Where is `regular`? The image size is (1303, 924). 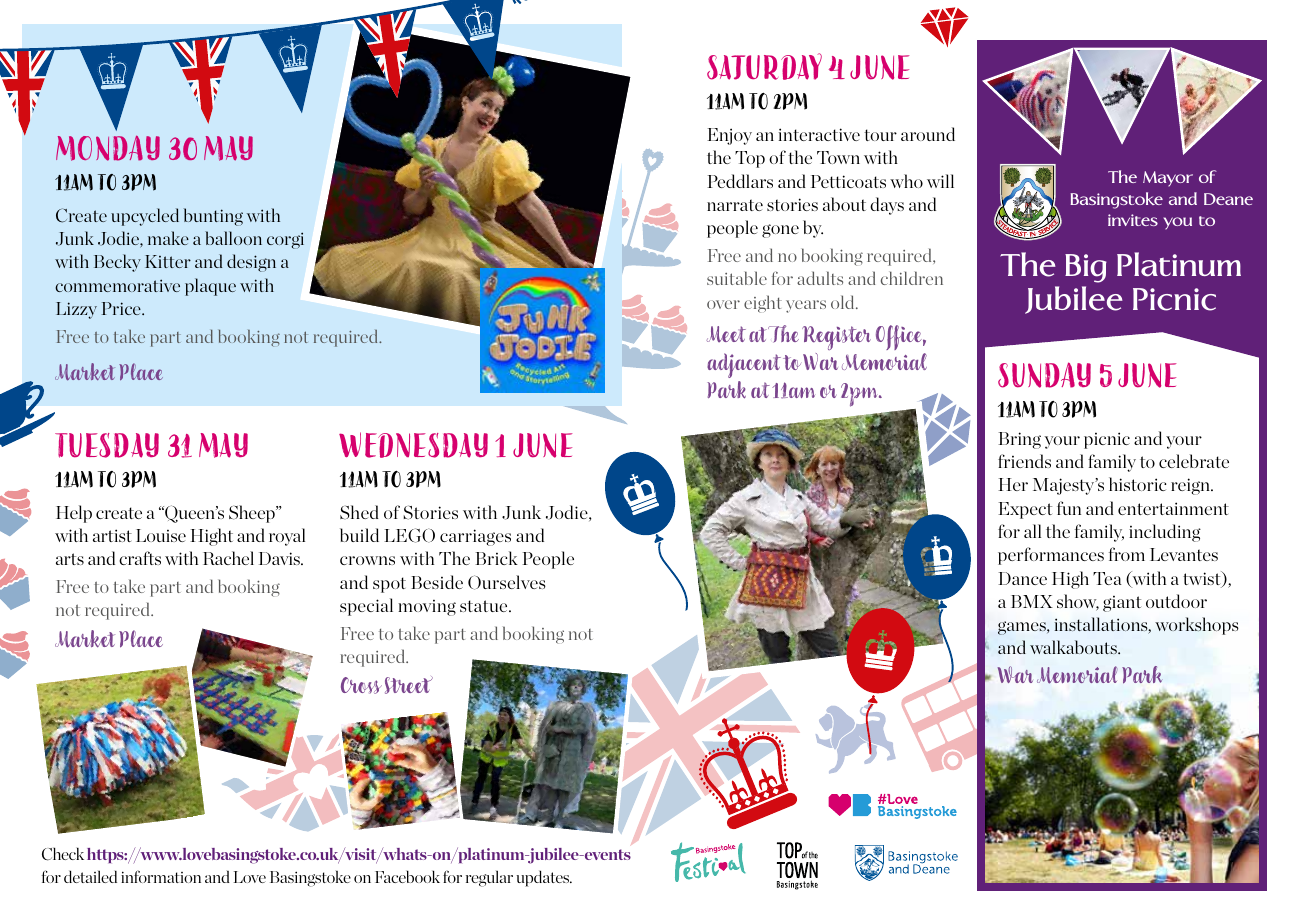
regular is located at coordinates (489, 878).
